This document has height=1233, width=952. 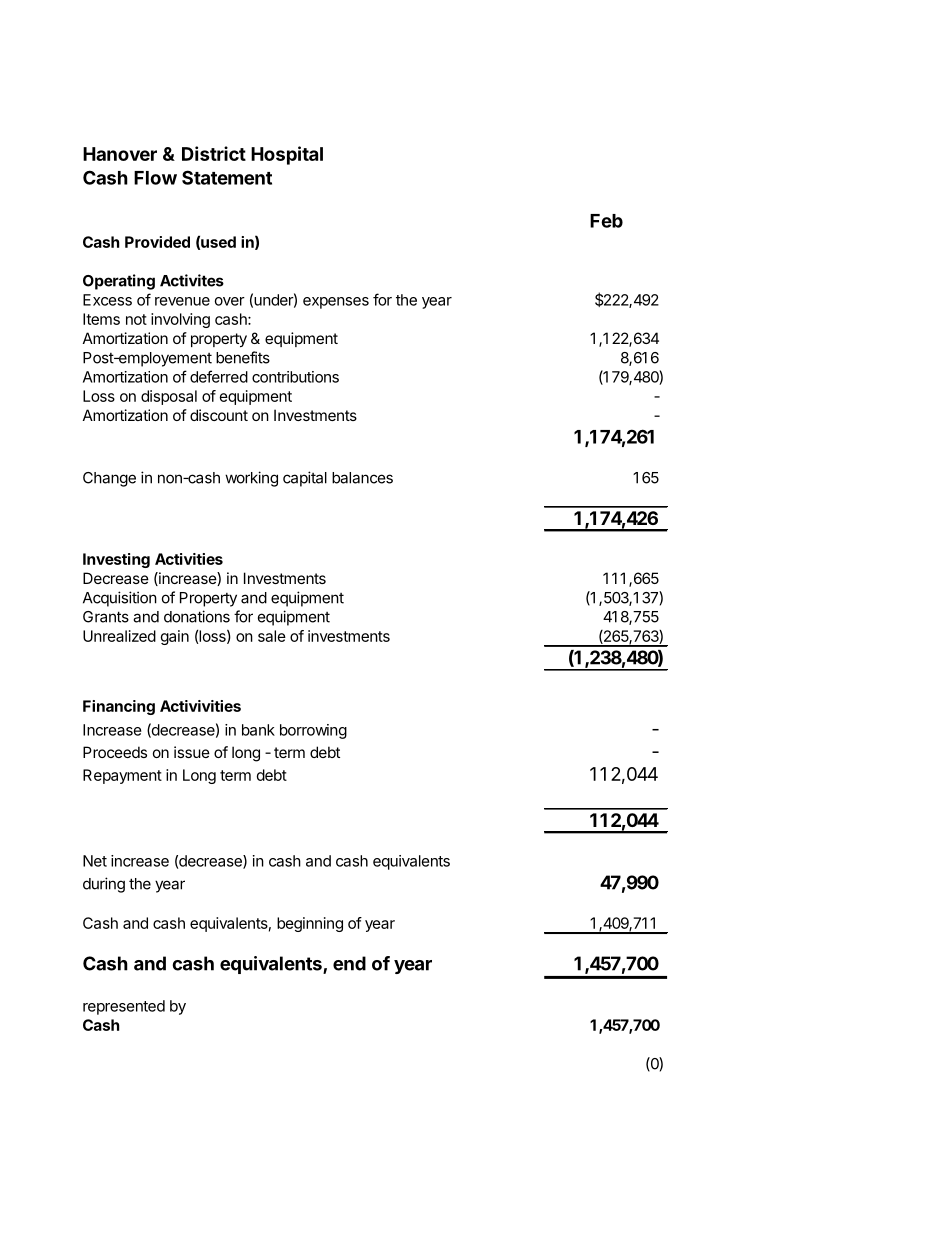 What do you see at coordinates (175, 637) in the document?
I see `gain` at bounding box center [175, 637].
